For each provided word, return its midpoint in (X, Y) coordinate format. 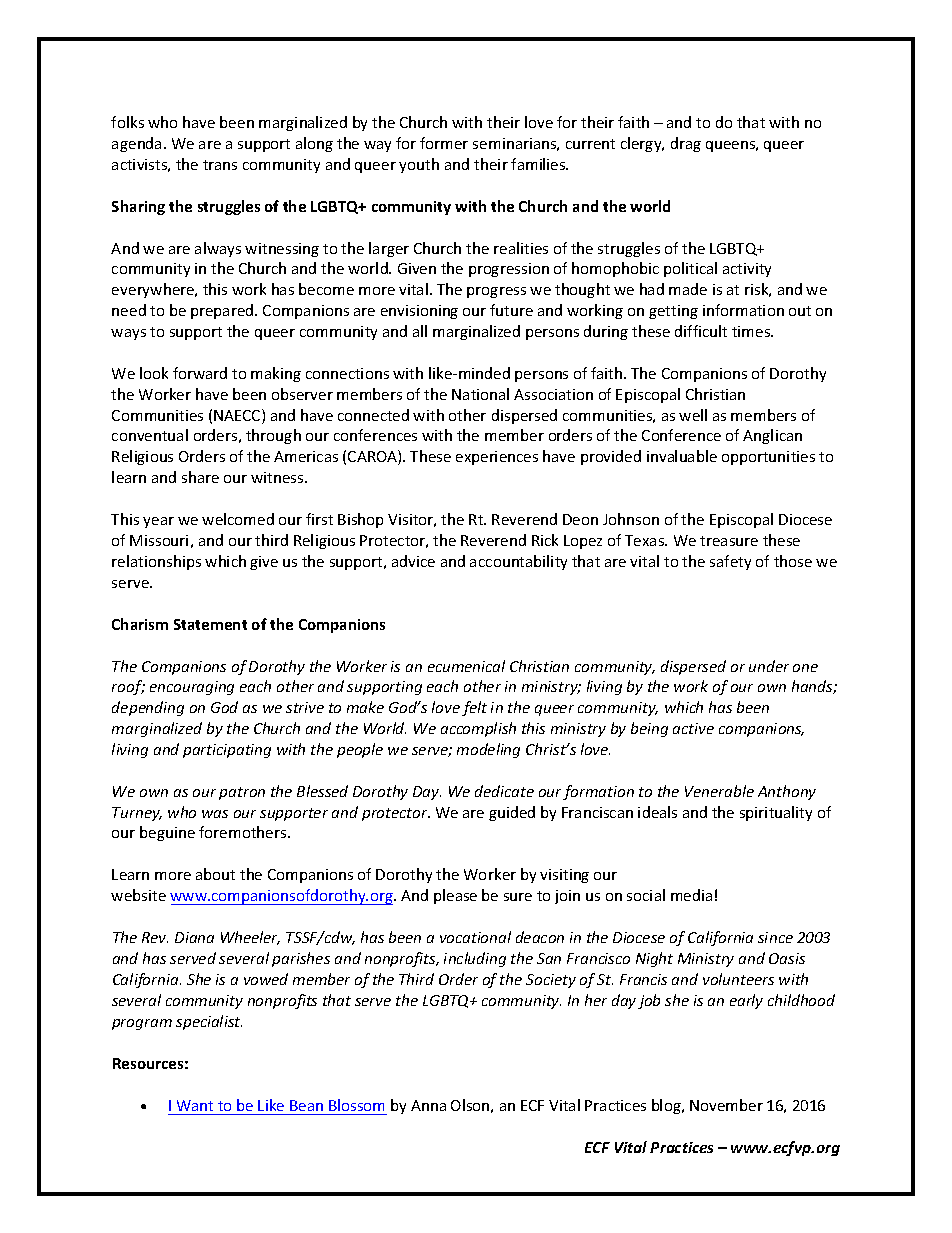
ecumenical (466, 666)
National (480, 394)
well (693, 415)
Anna (428, 1105)
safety (730, 562)
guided (512, 813)
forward (200, 373)
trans (220, 165)
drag (686, 144)
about (215, 874)
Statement (210, 624)
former (444, 143)
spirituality (776, 813)
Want (195, 1107)
